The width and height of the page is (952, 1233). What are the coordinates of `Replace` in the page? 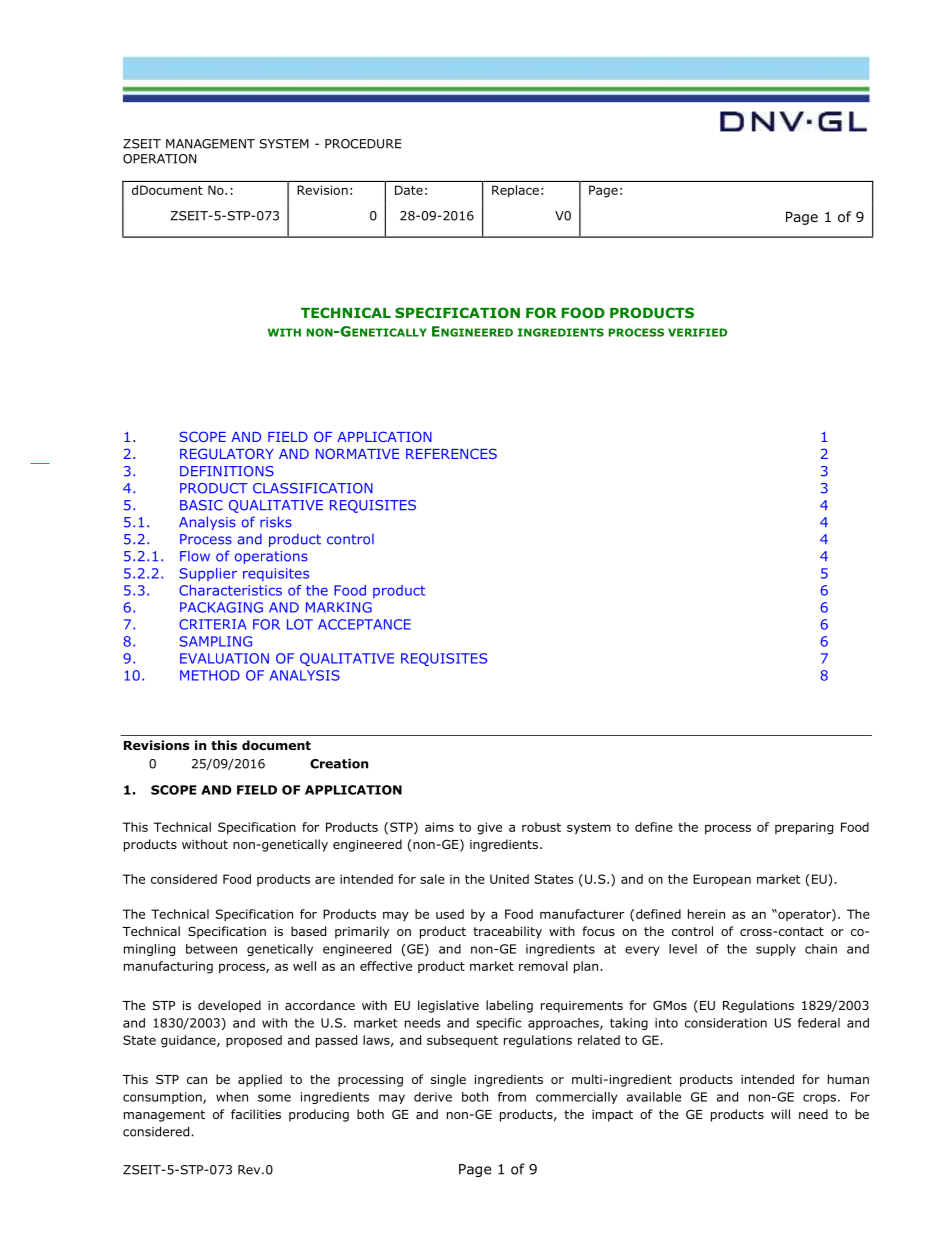 It's located at (515, 191).
